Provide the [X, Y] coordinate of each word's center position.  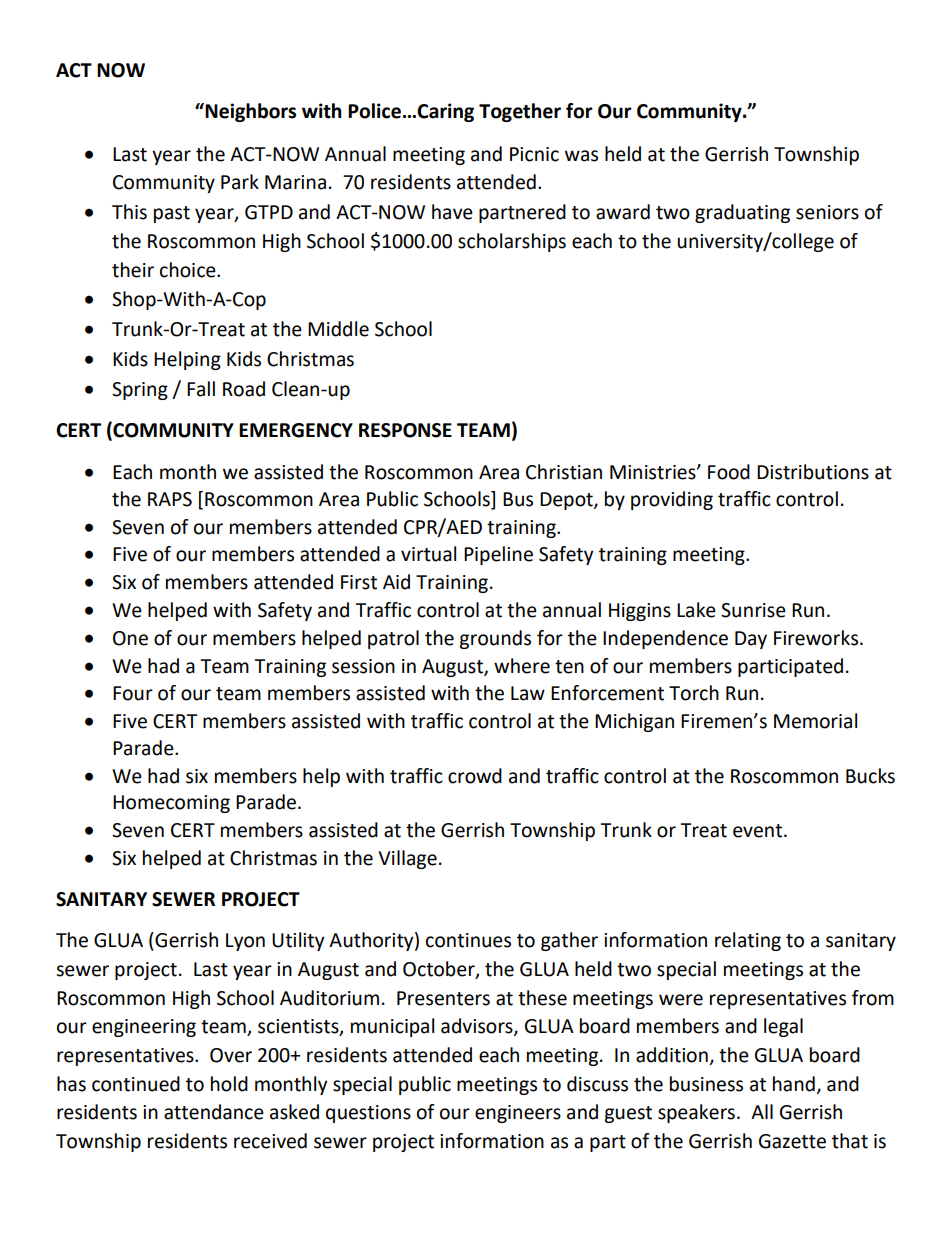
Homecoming [171, 804]
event [759, 831]
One [130, 638]
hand [794, 1084]
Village [407, 859]
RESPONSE [405, 430]
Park [240, 182]
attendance [214, 1112]
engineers [518, 1114]
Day [751, 640]
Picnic [534, 154]
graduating [742, 213]
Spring [140, 391]
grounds [495, 639]
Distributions [813, 472]
